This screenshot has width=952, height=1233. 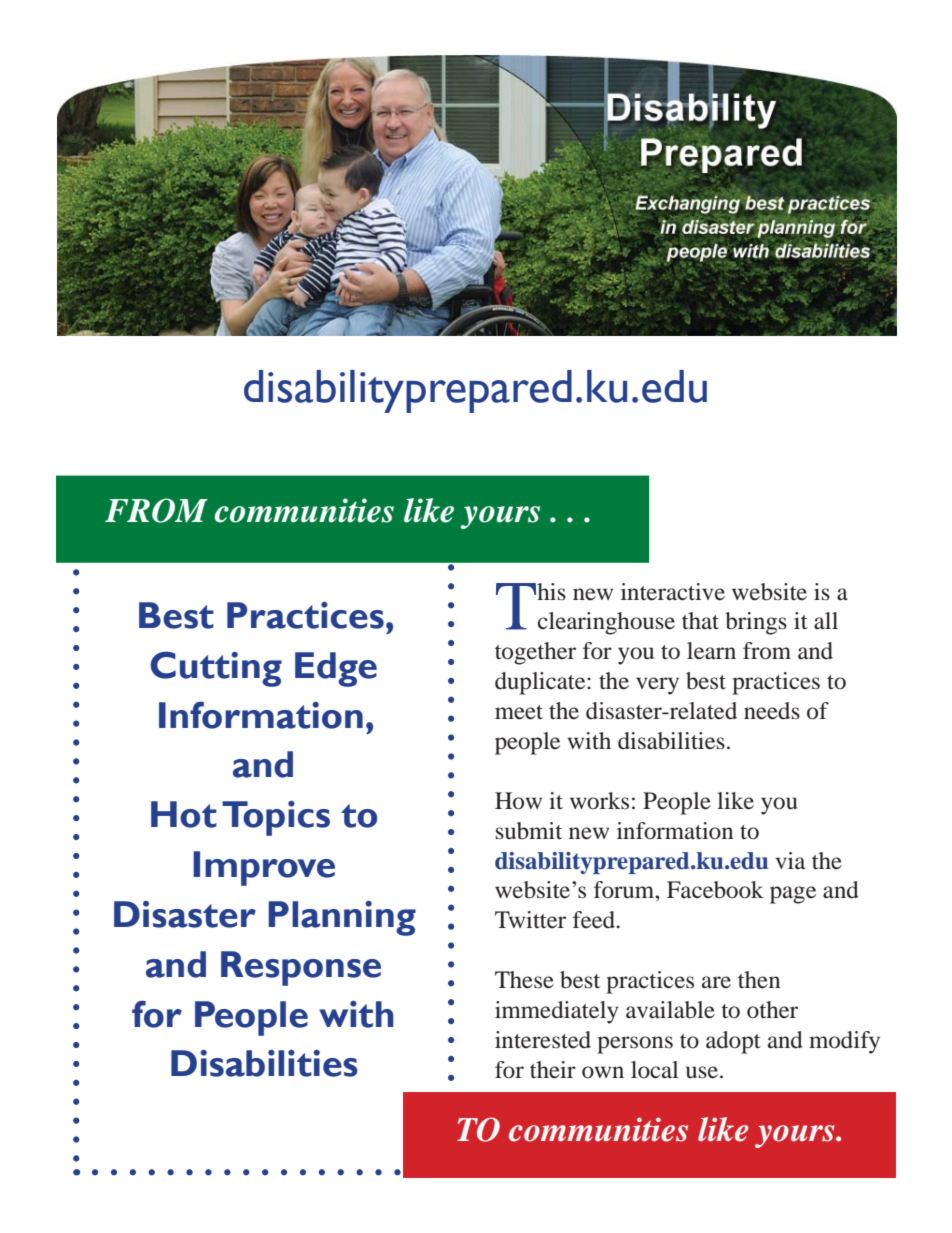 What do you see at coordinates (342, 918) in the screenshot?
I see `Planning` at bounding box center [342, 918].
